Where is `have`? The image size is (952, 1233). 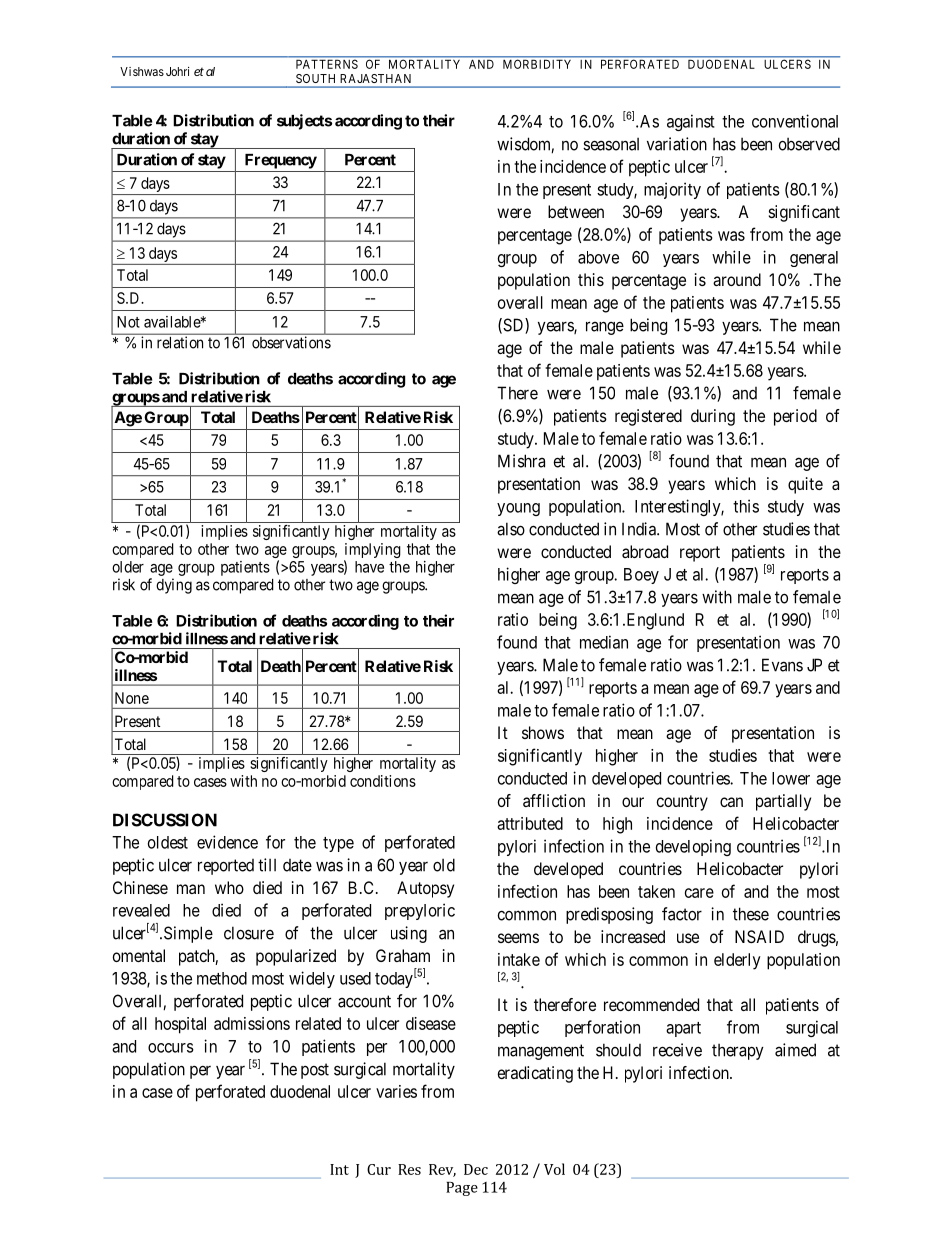 have is located at coordinates (369, 567).
